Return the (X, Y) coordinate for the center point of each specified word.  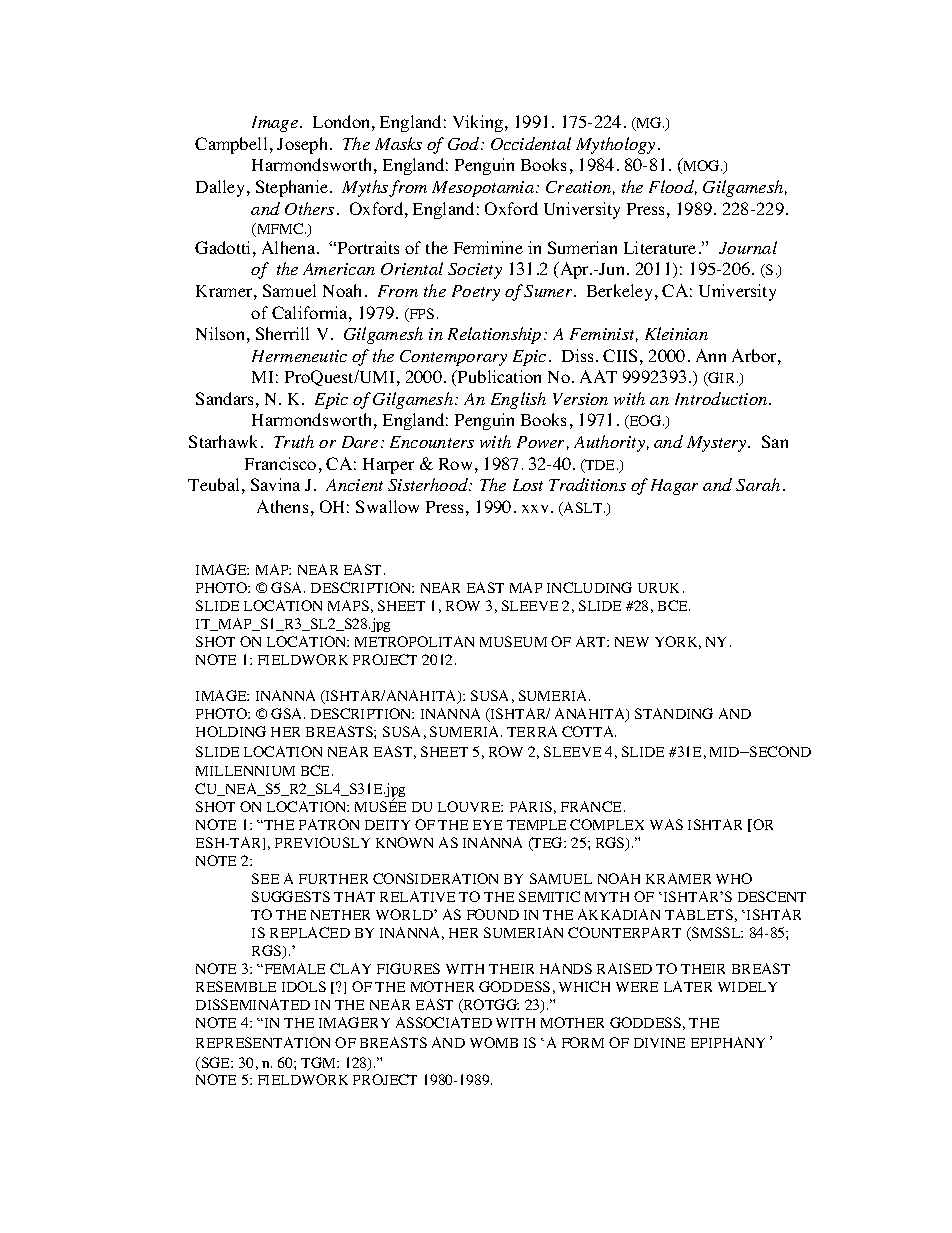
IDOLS (304, 986)
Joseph (304, 145)
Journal (748, 247)
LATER (688, 986)
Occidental (531, 143)
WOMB (494, 1042)
